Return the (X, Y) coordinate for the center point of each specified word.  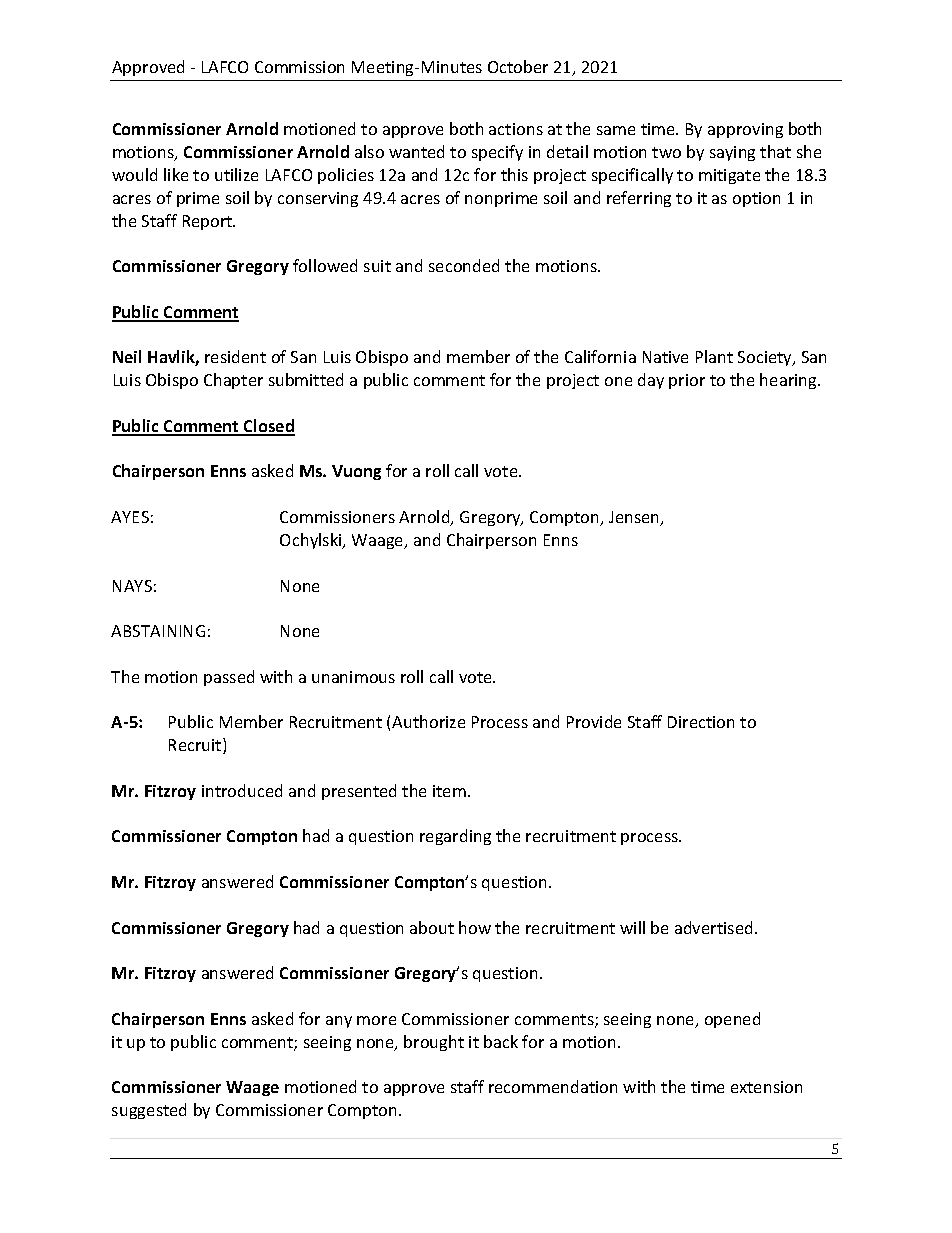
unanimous (353, 677)
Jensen (635, 518)
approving (745, 130)
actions (516, 129)
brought (434, 1043)
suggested (149, 1111)
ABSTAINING (158, 631)
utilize (236, 174)
